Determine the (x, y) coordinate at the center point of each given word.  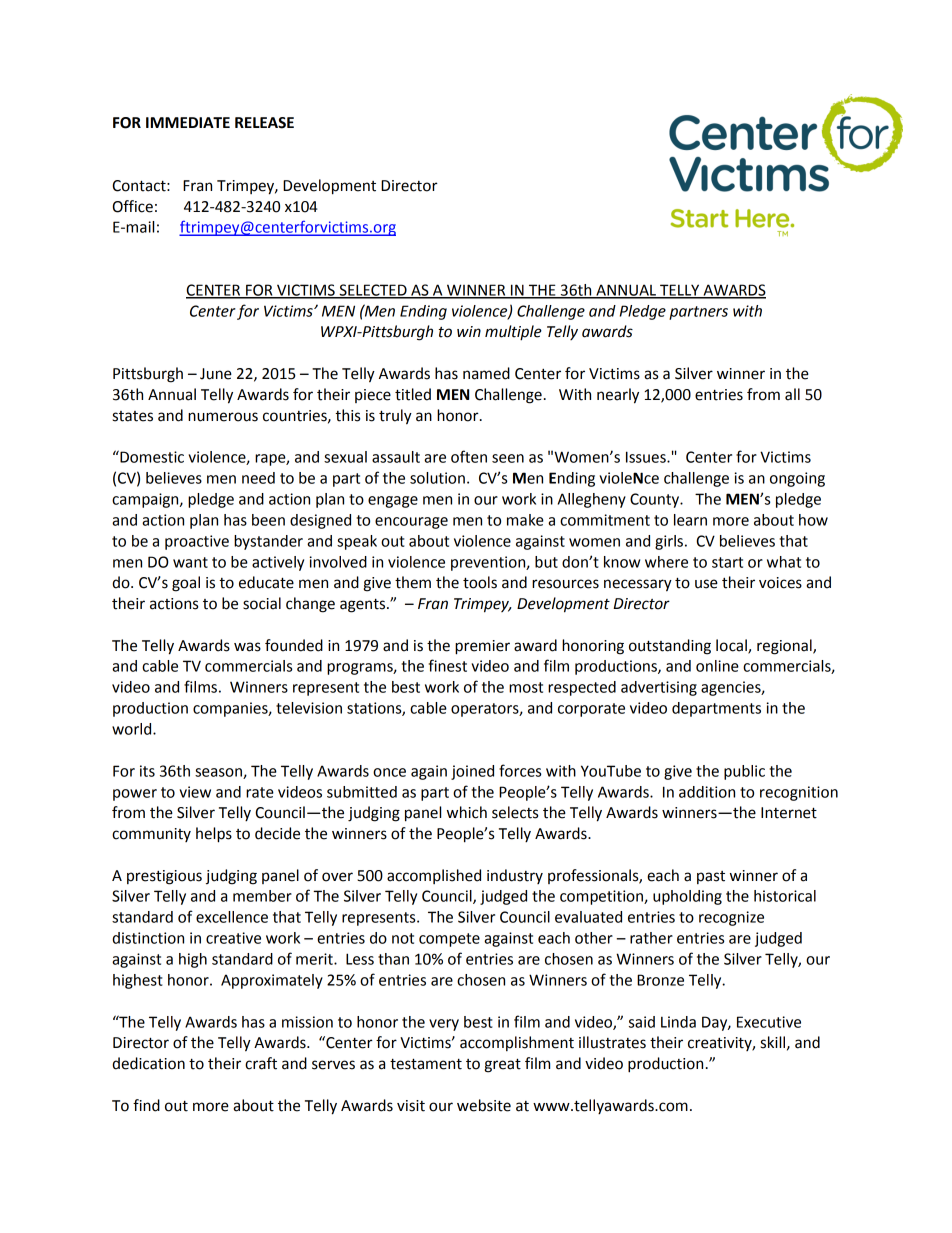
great (503, 1065)
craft (261, 1063)
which (467, 812)
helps (214, 835)
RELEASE (264, 123)
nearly (618, 396)
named (486, 373)
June (216, 374)
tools (480, 582)
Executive (769, 1022)
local (732, 646)
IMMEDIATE (188, 122)
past (711, 877)
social (262, 603)
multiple (513, 333)
